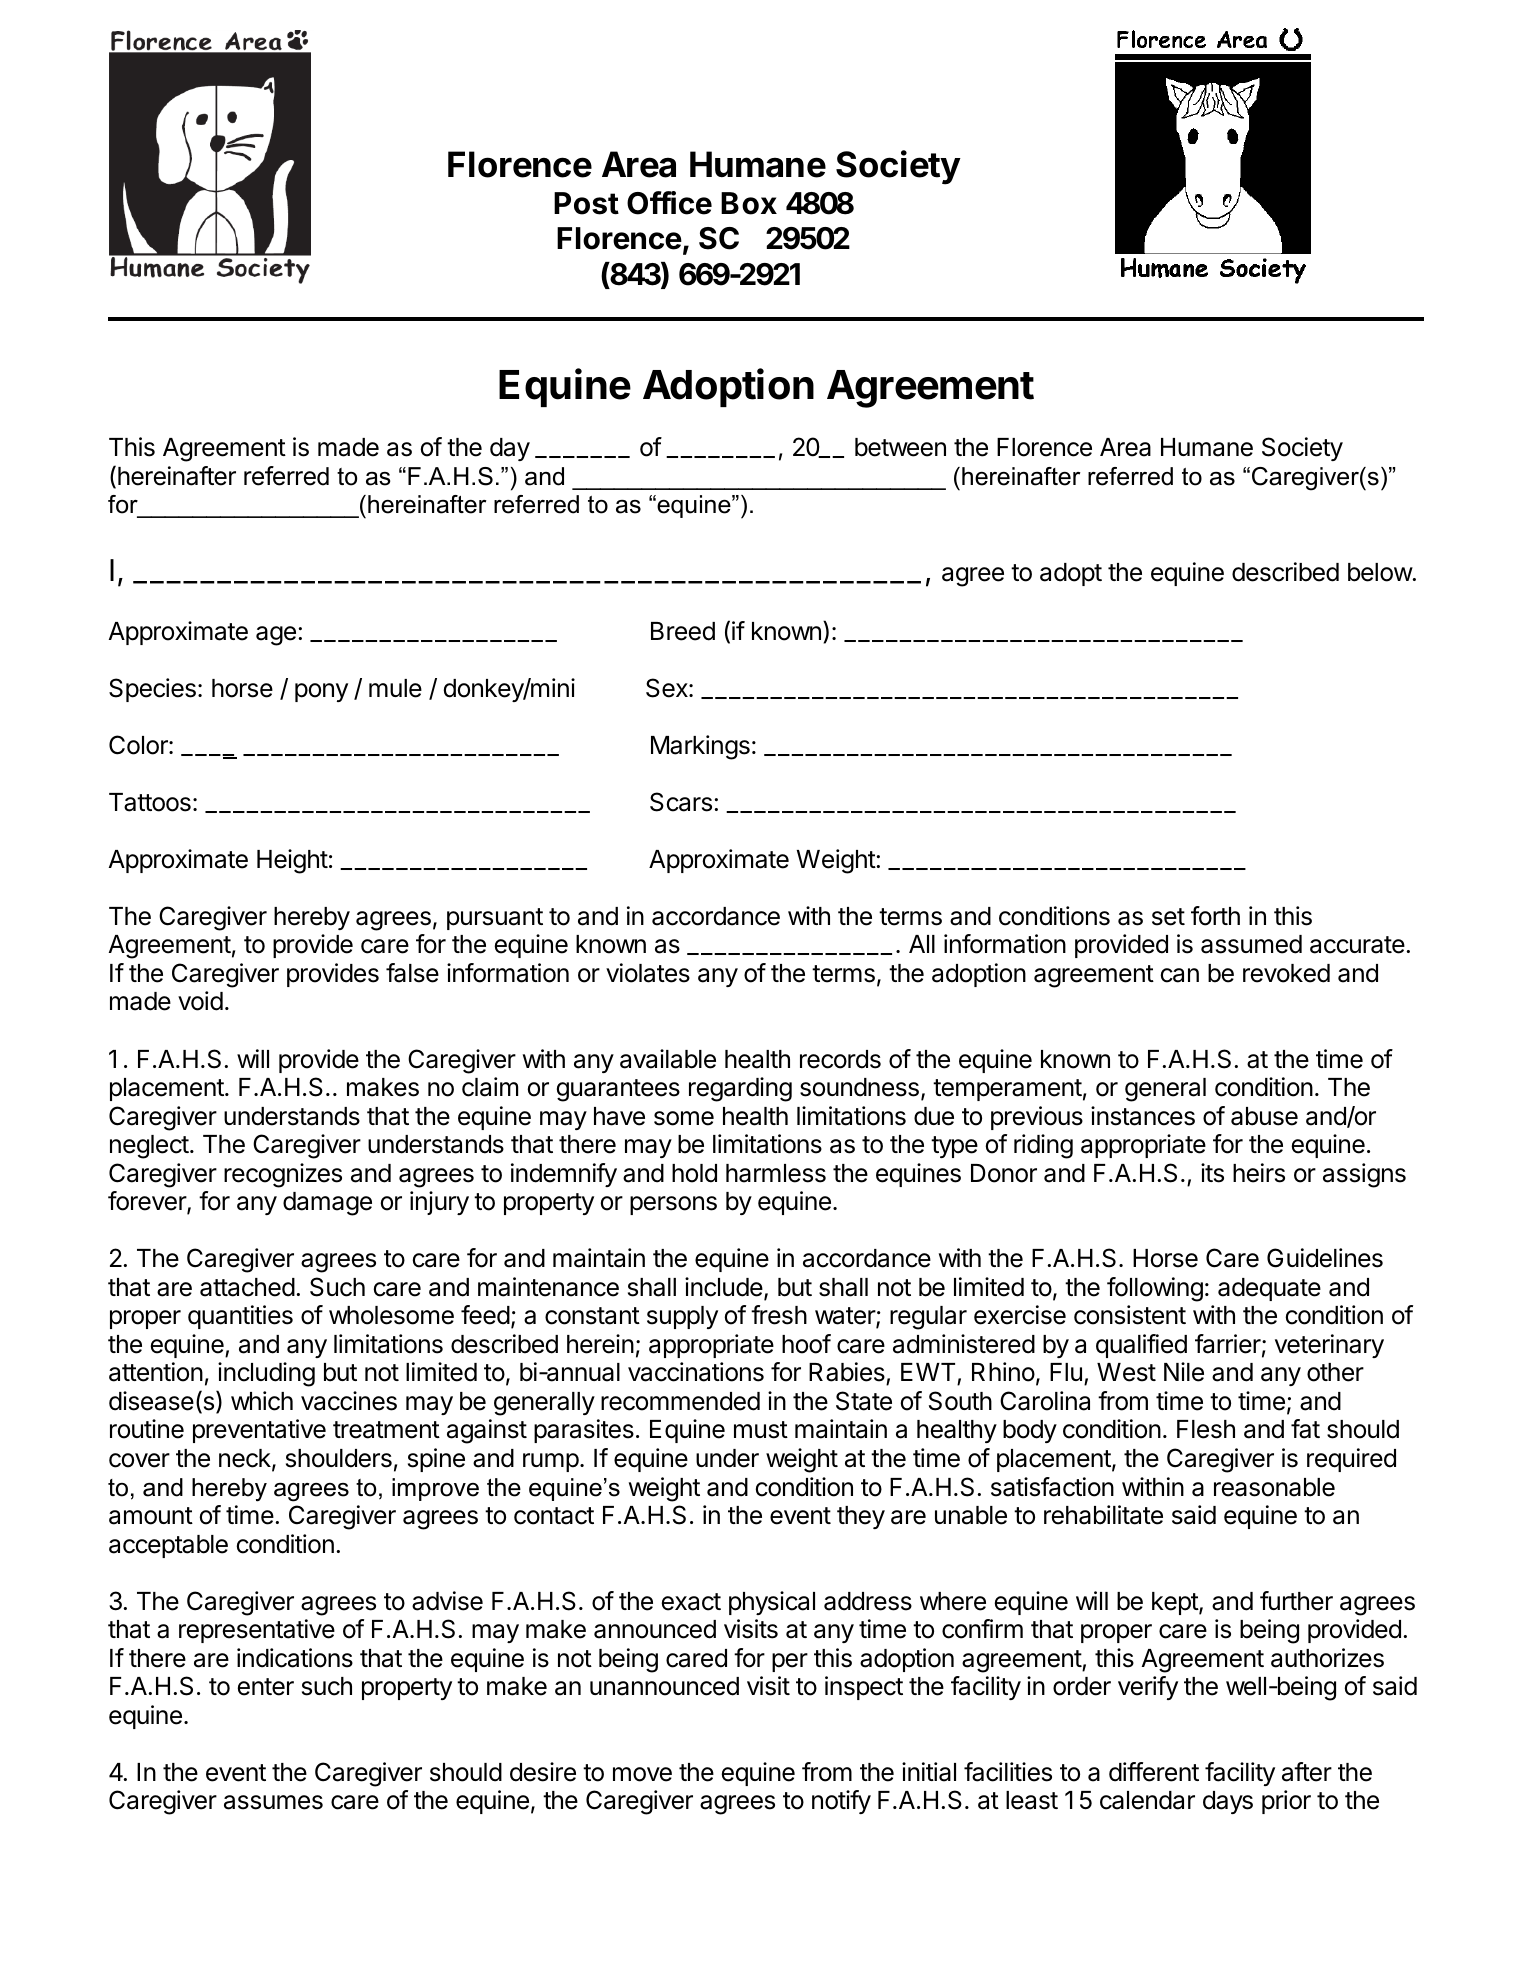 This image has width=1532, height=1982. What do you see at coordinates (840, 1059) in the image?
I see `records` at bounding box center [840, 1059].
